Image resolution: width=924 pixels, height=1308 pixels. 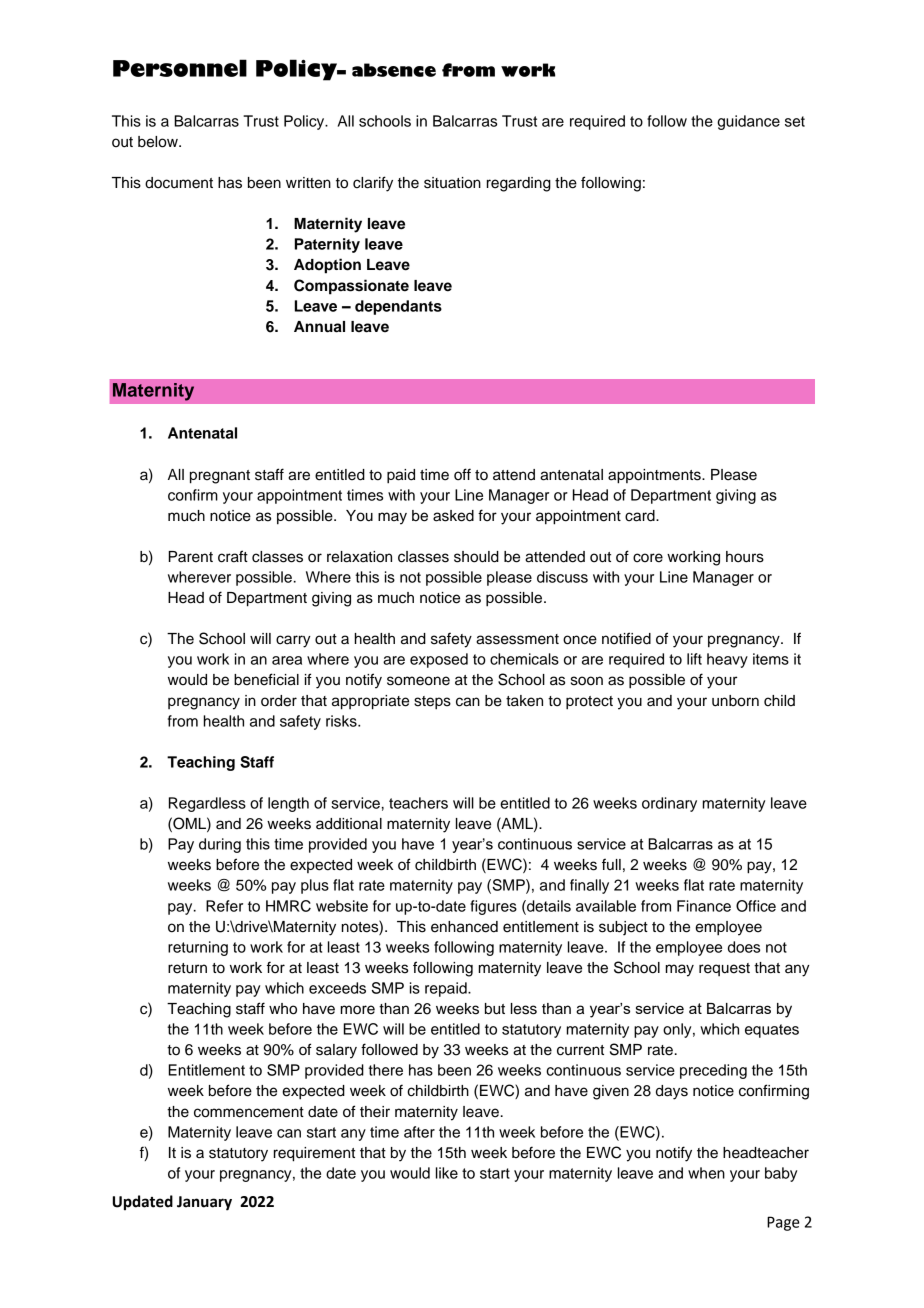 I want to click on heavy, so click(x=727, y=660).
